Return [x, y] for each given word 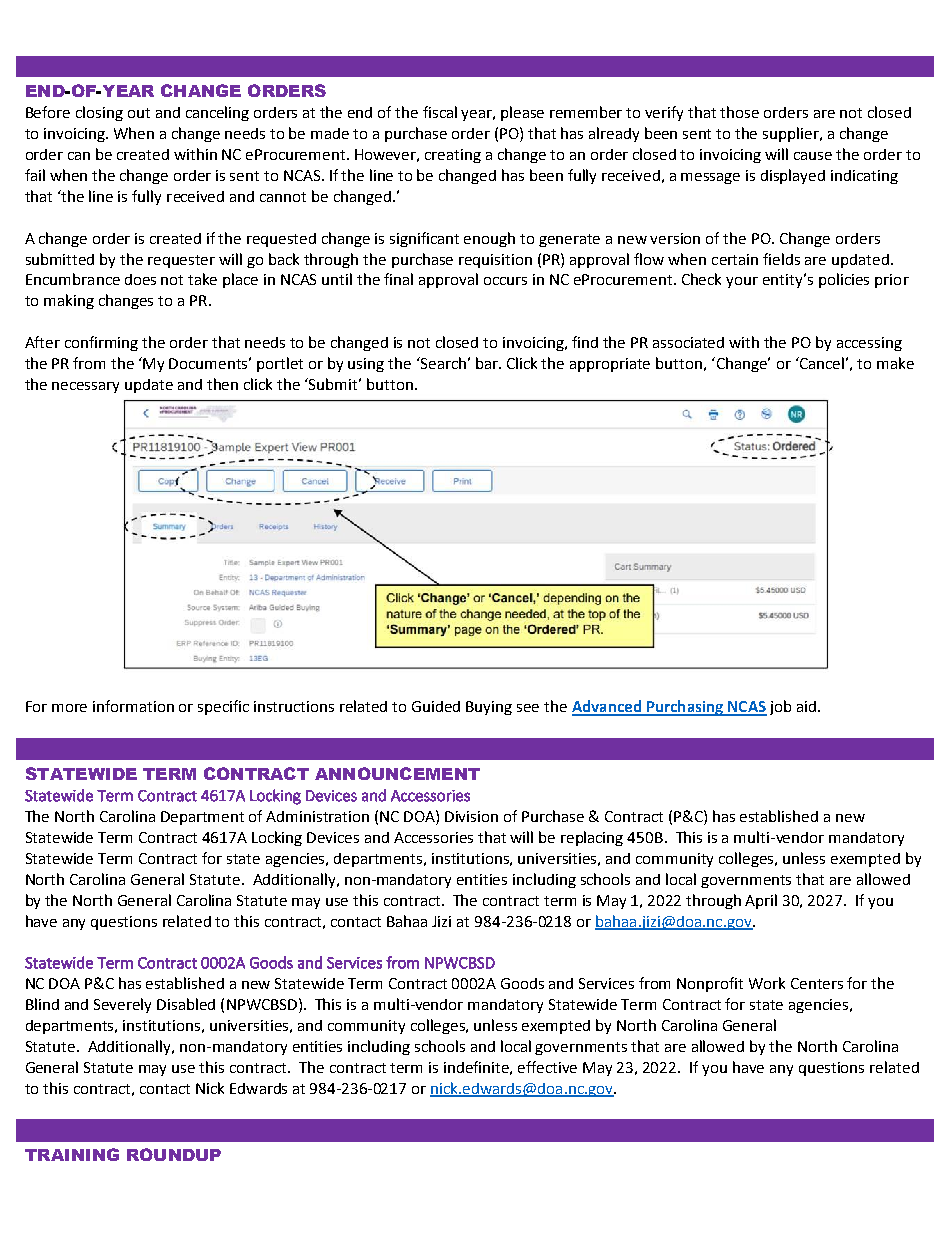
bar [488, 363]
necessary [85, 387]
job [780, 707]
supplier [792, 134]
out [139, 113]
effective [547, 1067]
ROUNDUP [174, 1154]
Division [471, 816]
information [133, 706]
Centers [817, 983]
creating [453, 156]
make [895, 363]
